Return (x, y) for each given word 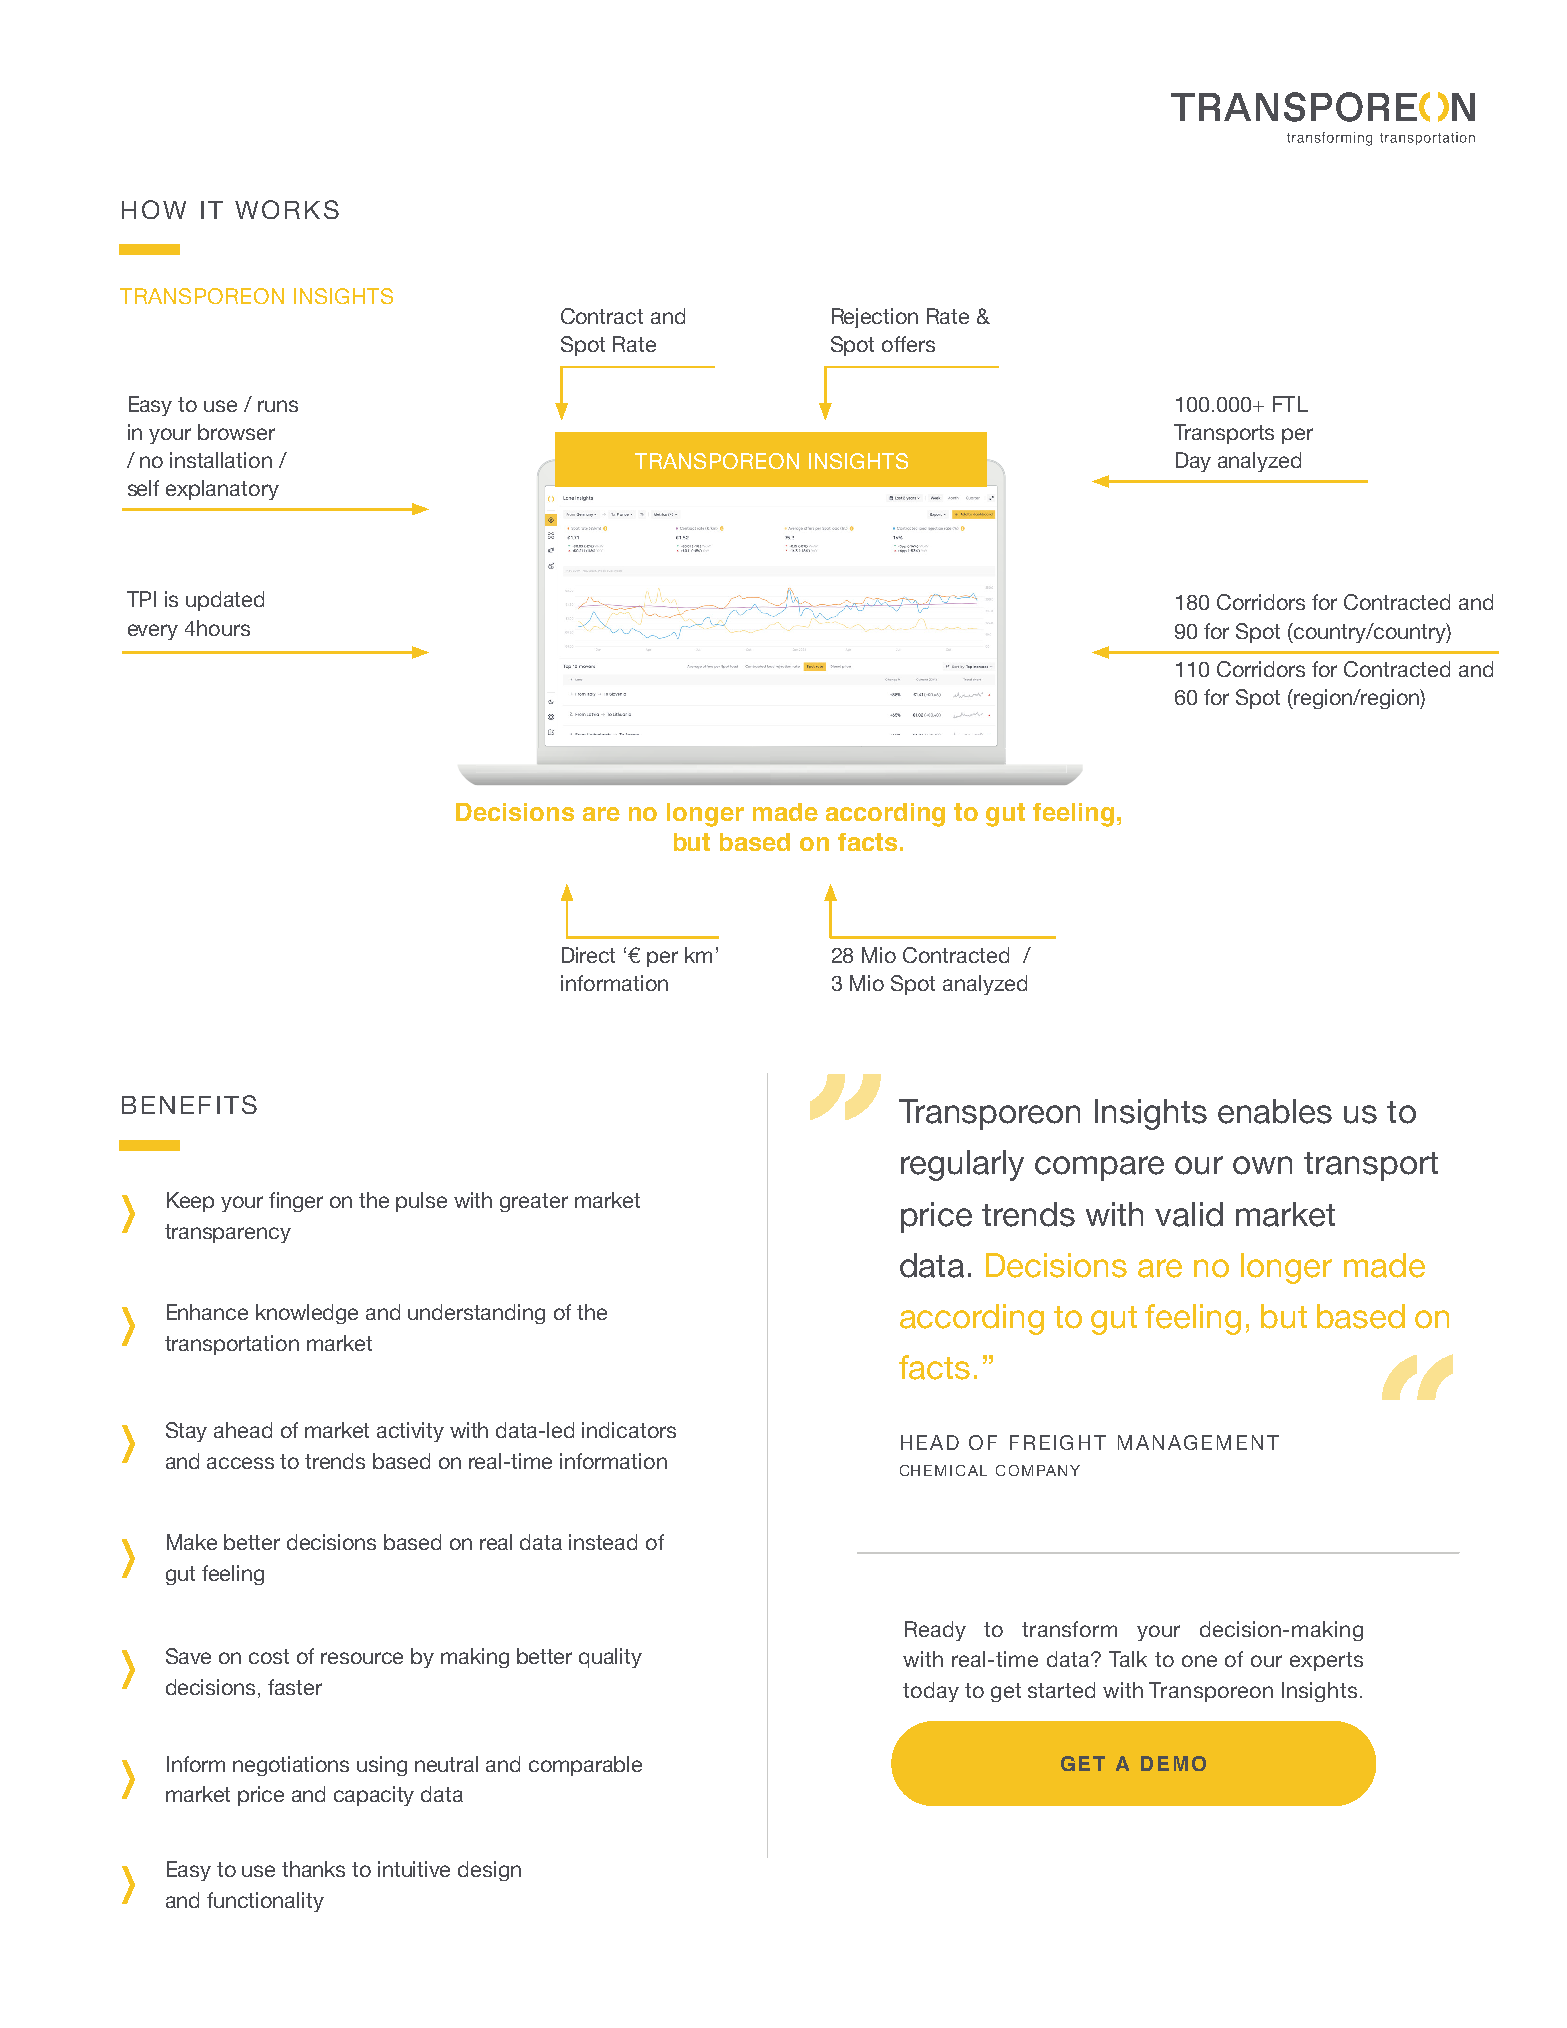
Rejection (875, 318)
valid (1189, 1214)
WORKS (287, 209)
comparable (585, 1766)
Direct (588, 955)
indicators (629, 1430)
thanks (313, 1869)
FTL (1290, 404)
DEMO (1173, 1763)
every (153, 632)
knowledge (307, 1314)
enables (1275, 1111)
